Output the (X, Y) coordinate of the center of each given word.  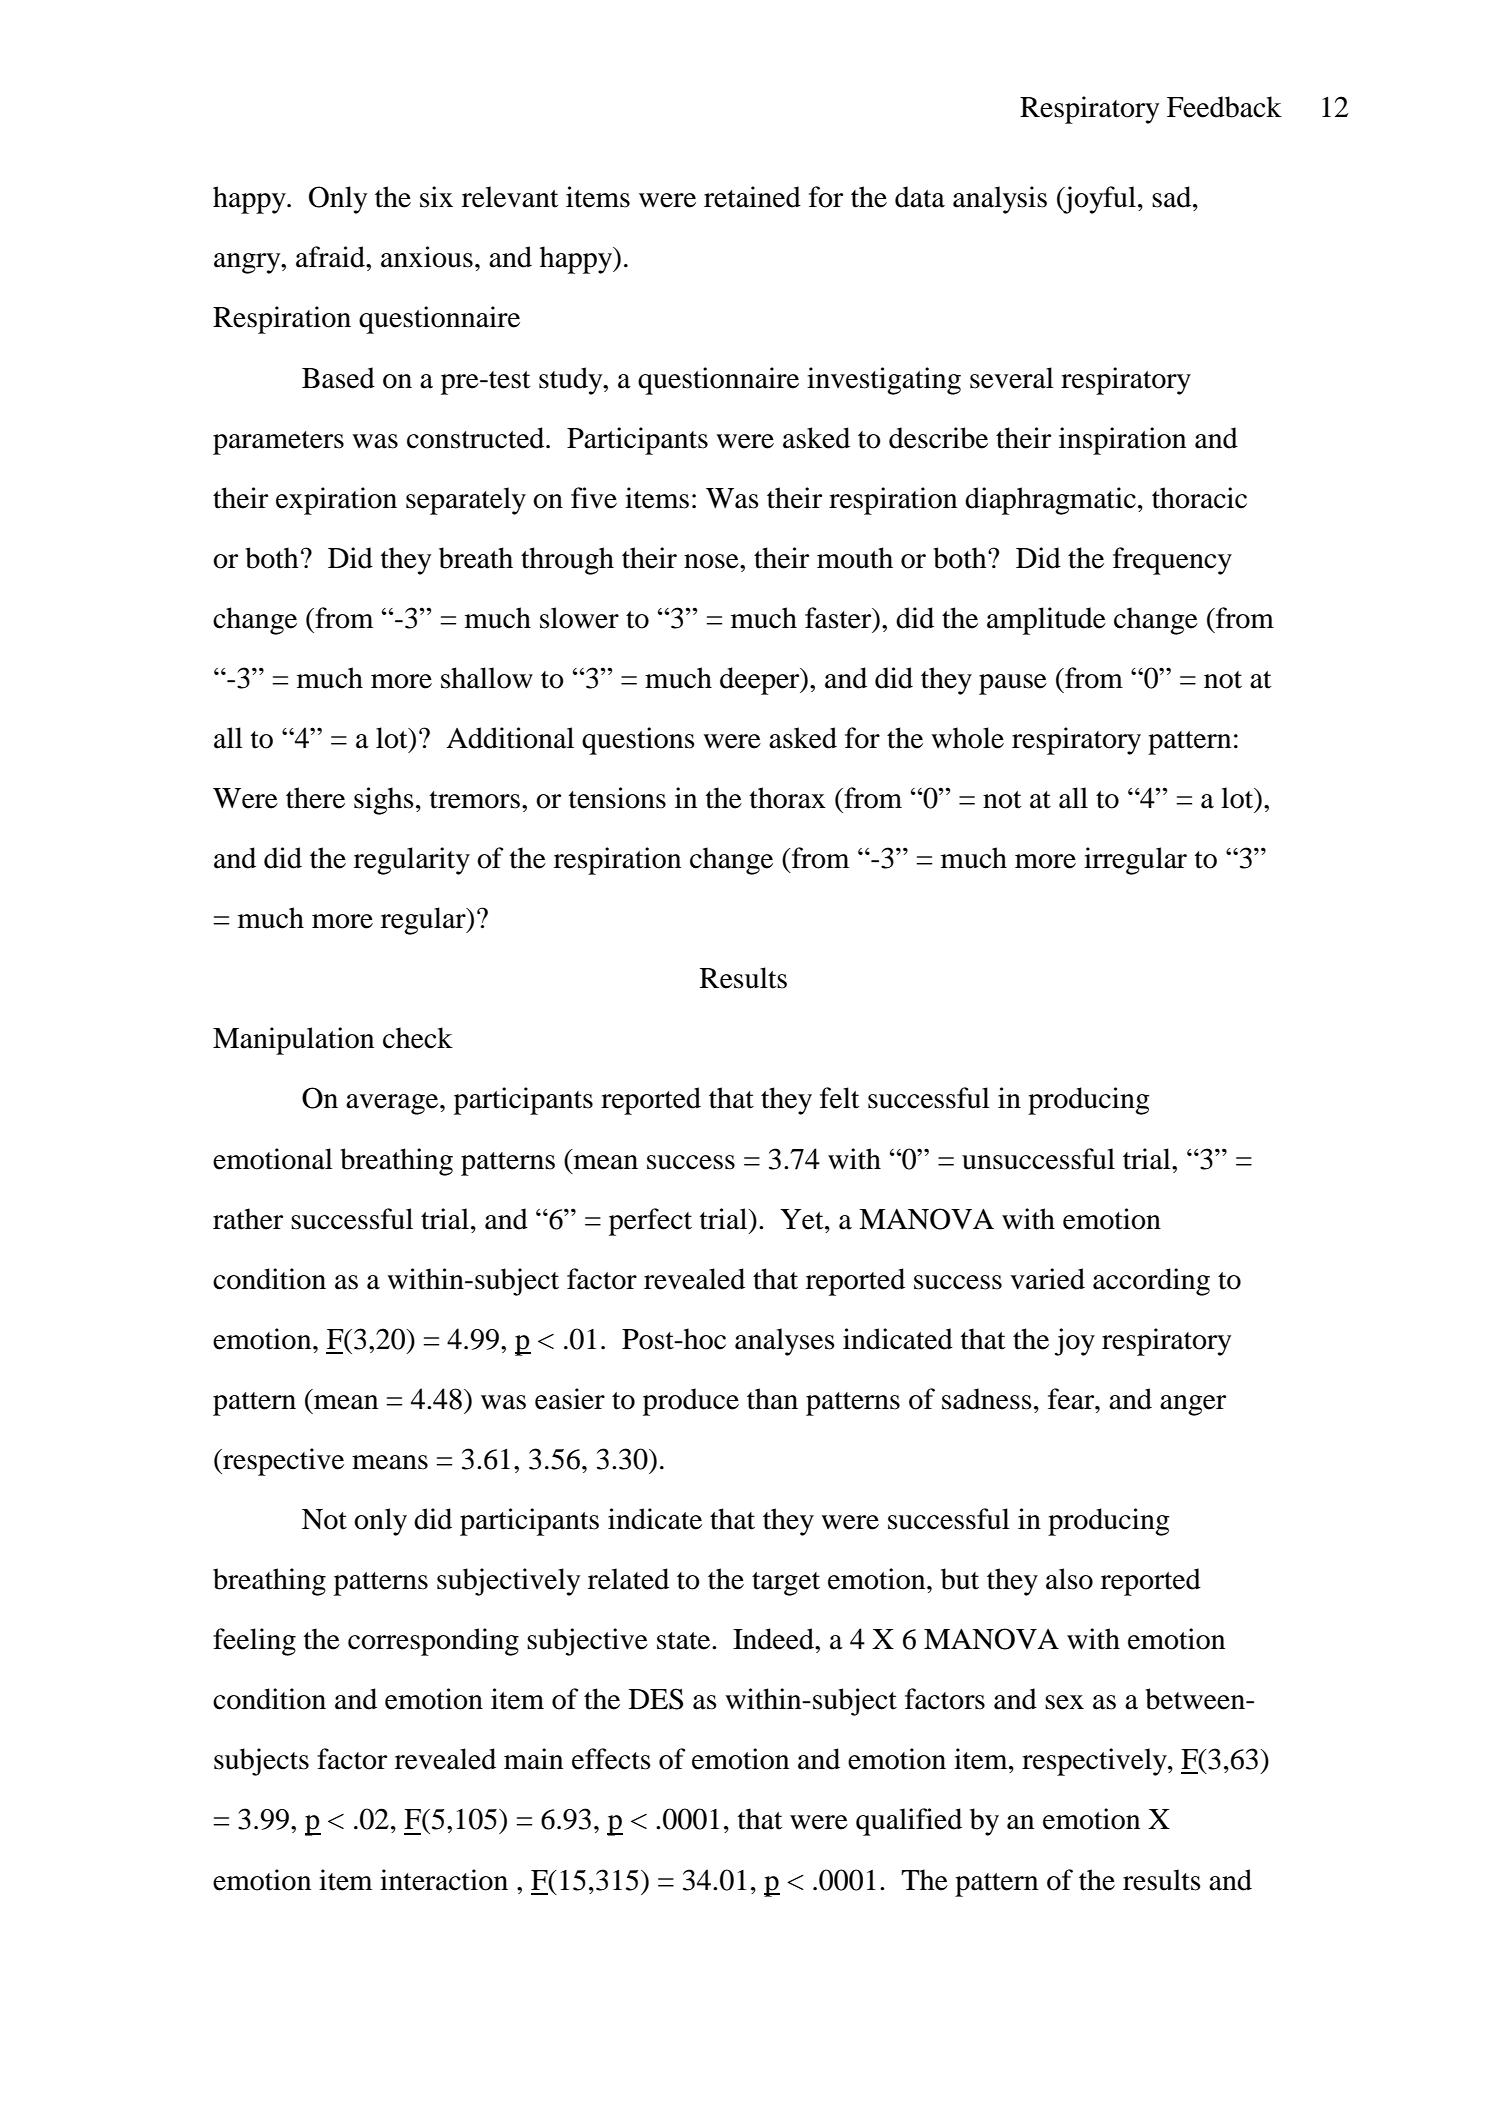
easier (570, 1399)
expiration (336, 501)
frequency (1172, 561)
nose (712, 561)
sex (1064, 1702)
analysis (1000, 200)
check (418, 1038)
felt (840, 1098)
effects (611, 1759)
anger (1193, 1405)
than (772, 1399)
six (436, 197)
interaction (444, 1880)
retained (752, 197)
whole (967, 738)
